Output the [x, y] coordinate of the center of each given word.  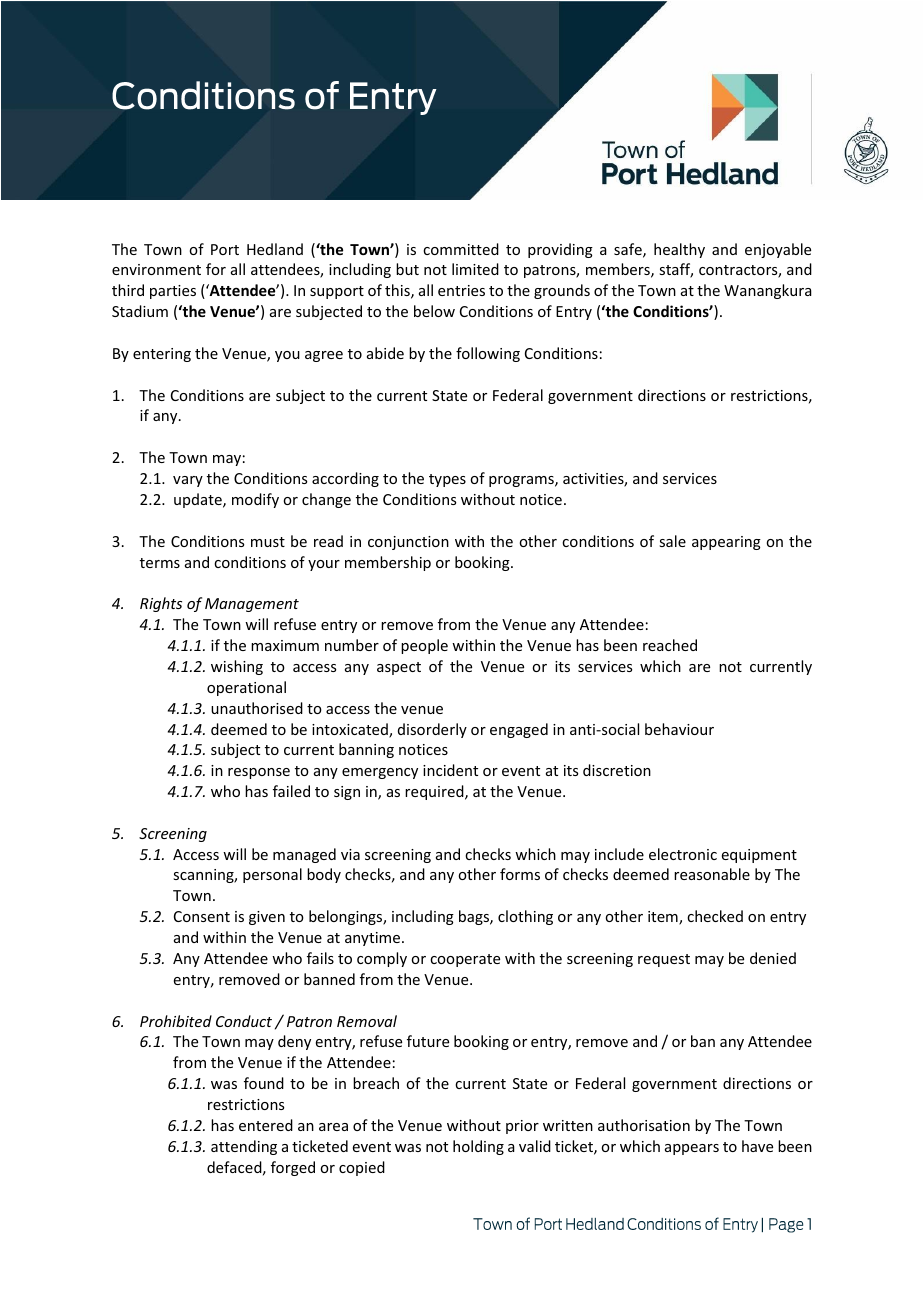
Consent [202, 916]
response [259, 773]
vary [188, 481]
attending [244, 1147]
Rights [161, 604]
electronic [683, 854]
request [664, 960]
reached [670, 645]
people [424, 646]
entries [461, 290]
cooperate [465, 960]
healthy [679, 250]
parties [173, 292]
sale [672, 541]
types [447, 480]
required [435, 792]
